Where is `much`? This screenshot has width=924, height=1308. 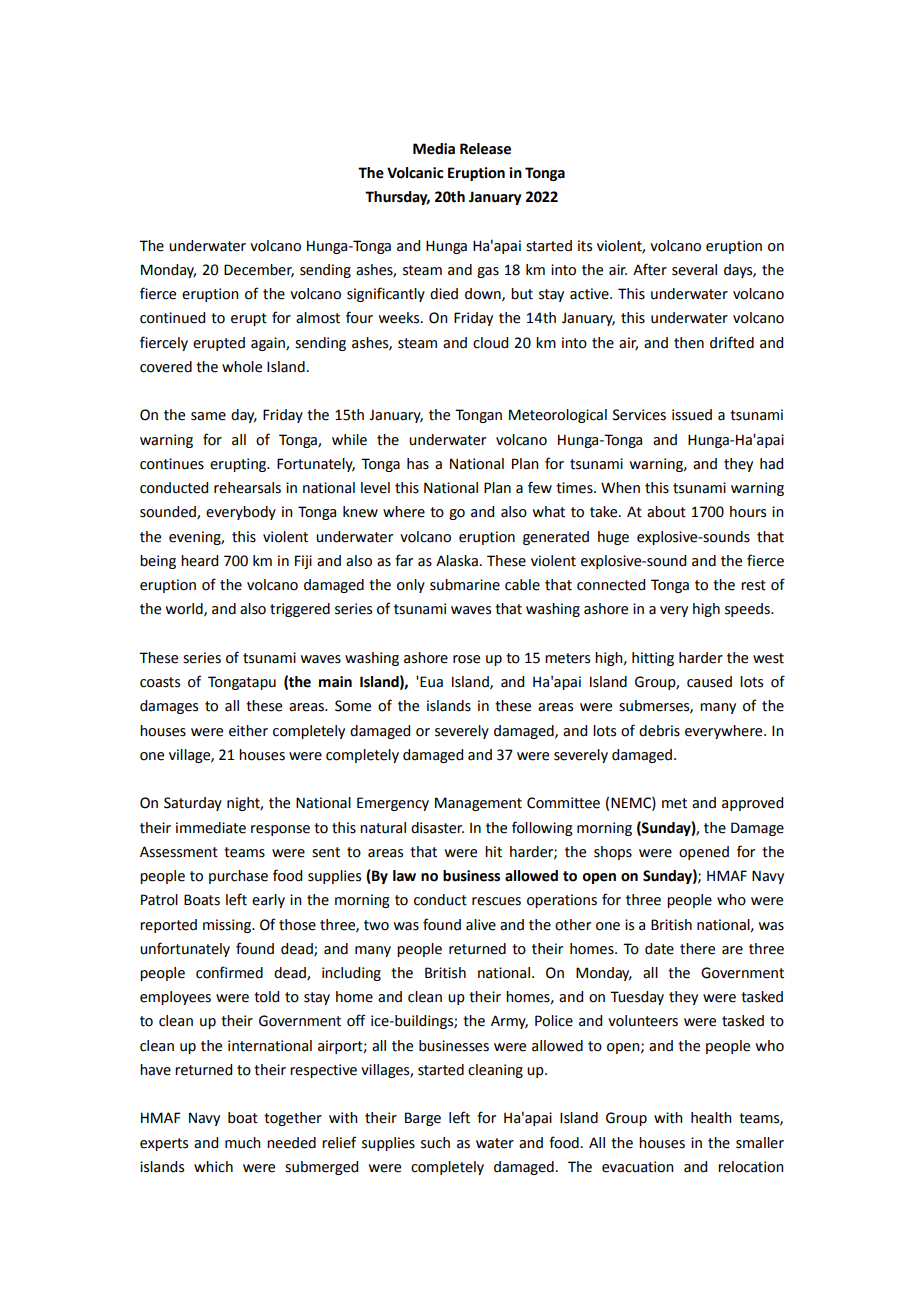
much is located at coordinates (243, 1143).
